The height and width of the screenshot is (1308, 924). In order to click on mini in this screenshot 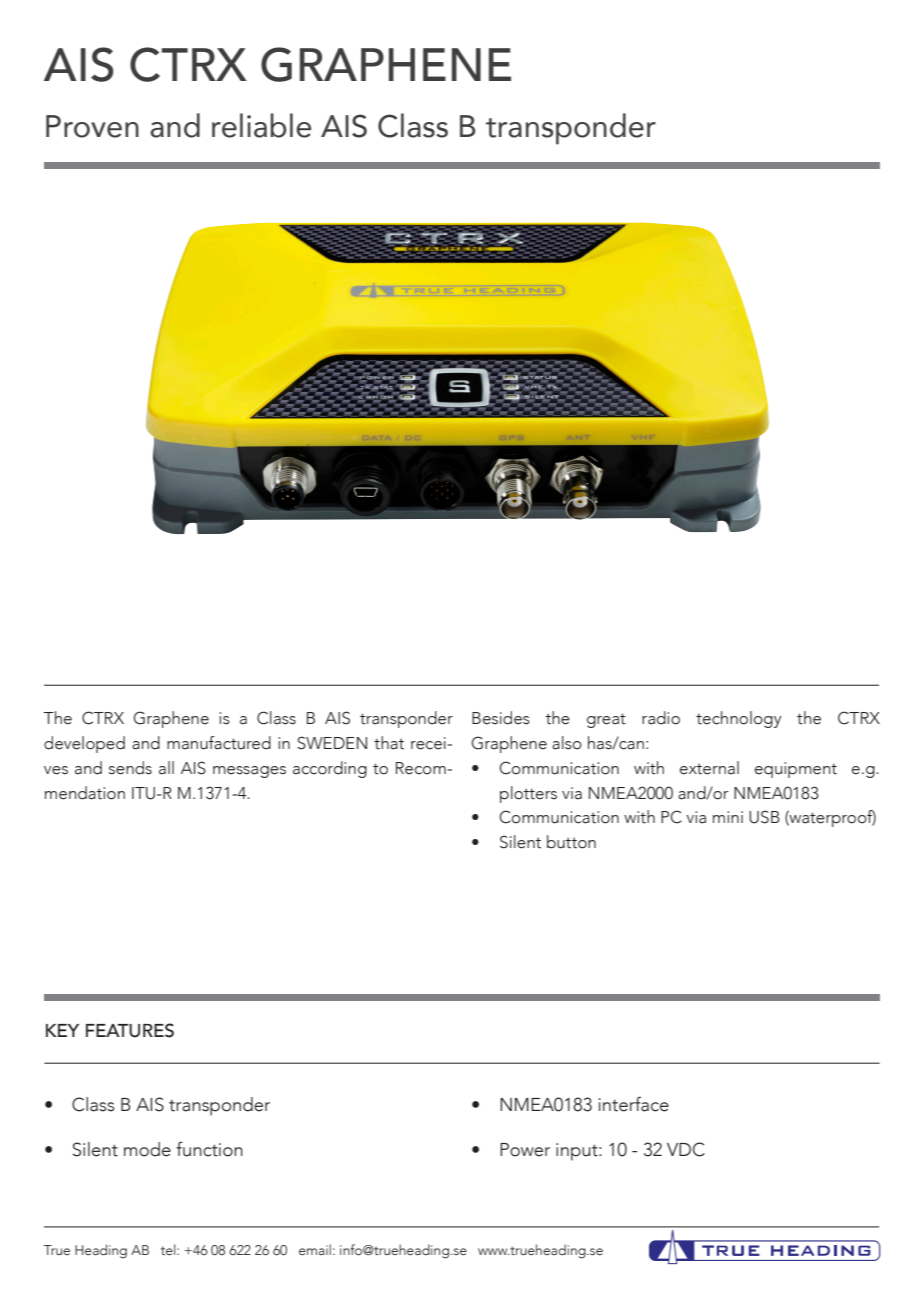, I will do `click(728, 817)`.
